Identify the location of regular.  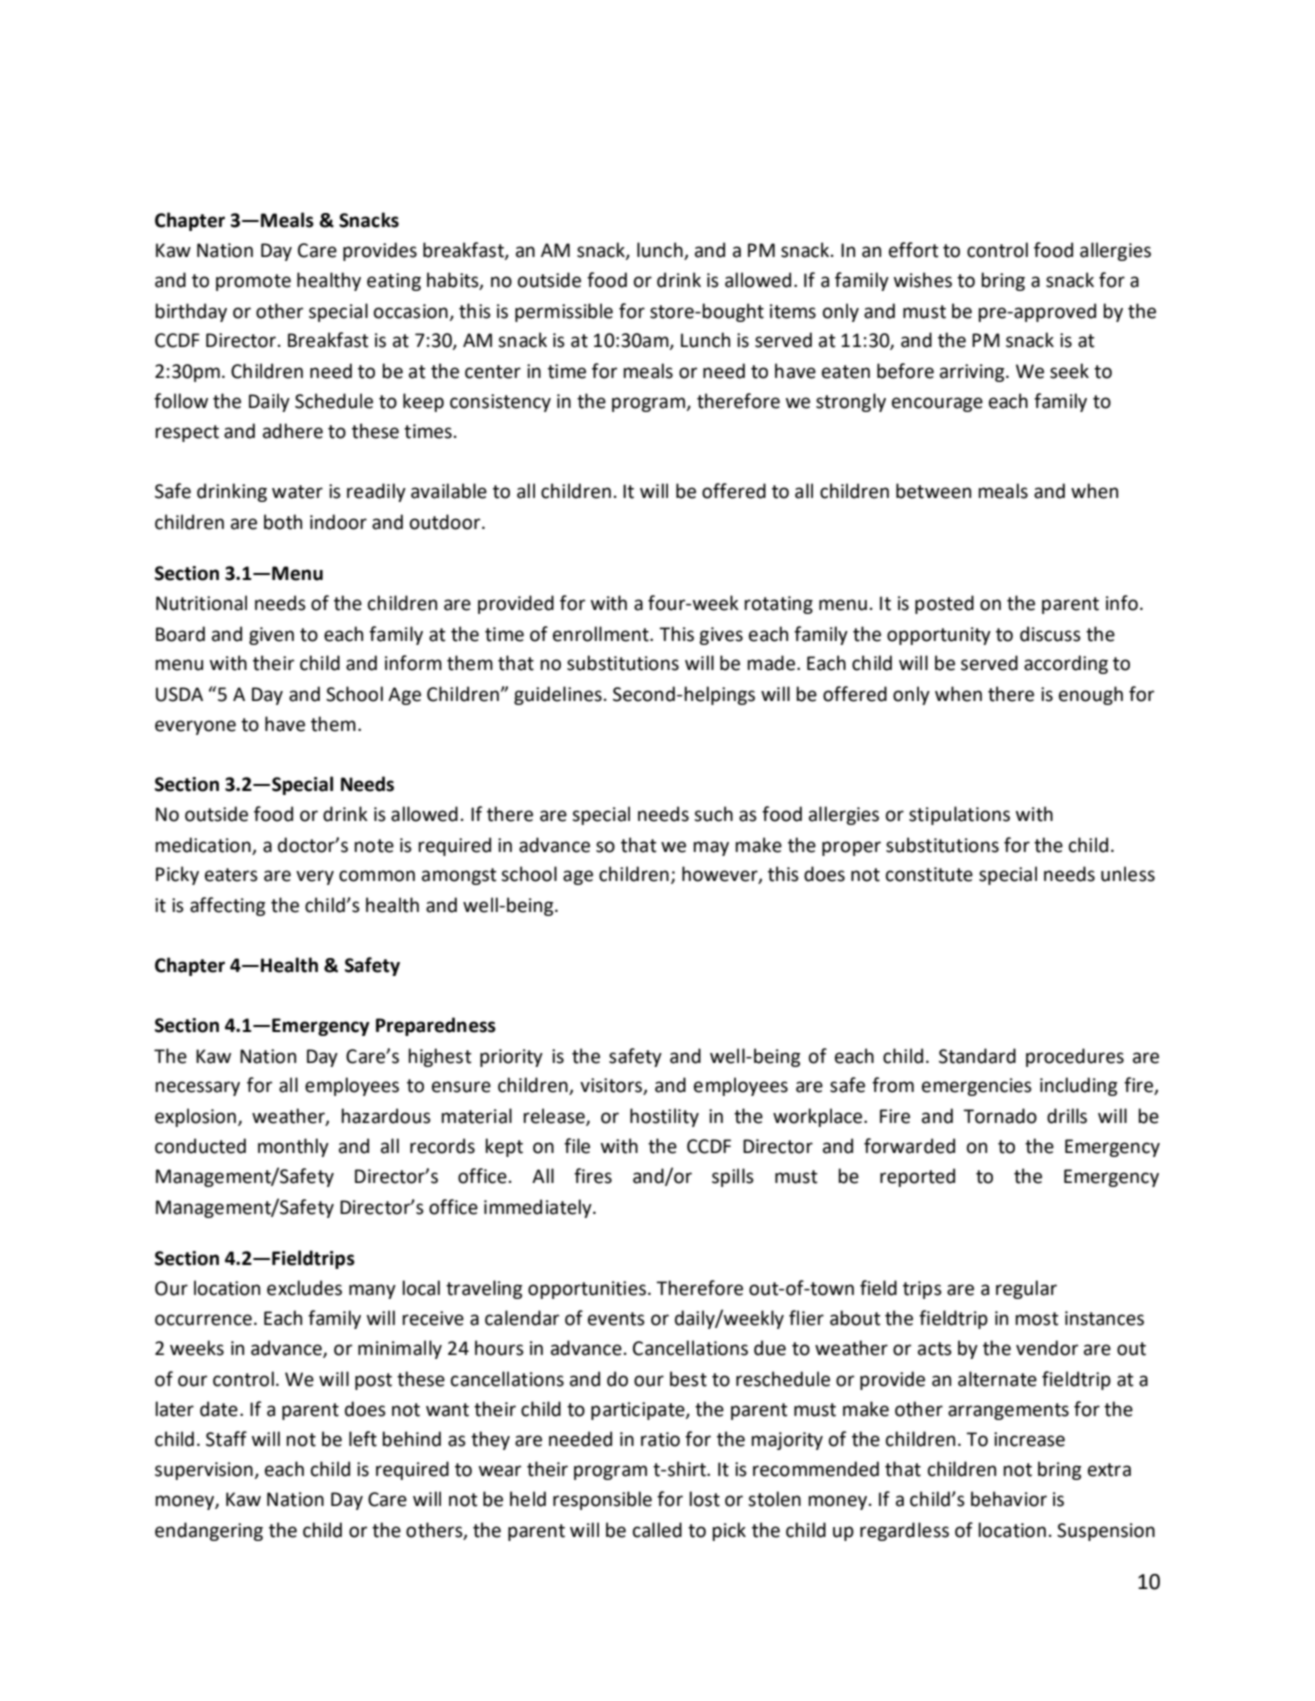
(1026, 1289).
